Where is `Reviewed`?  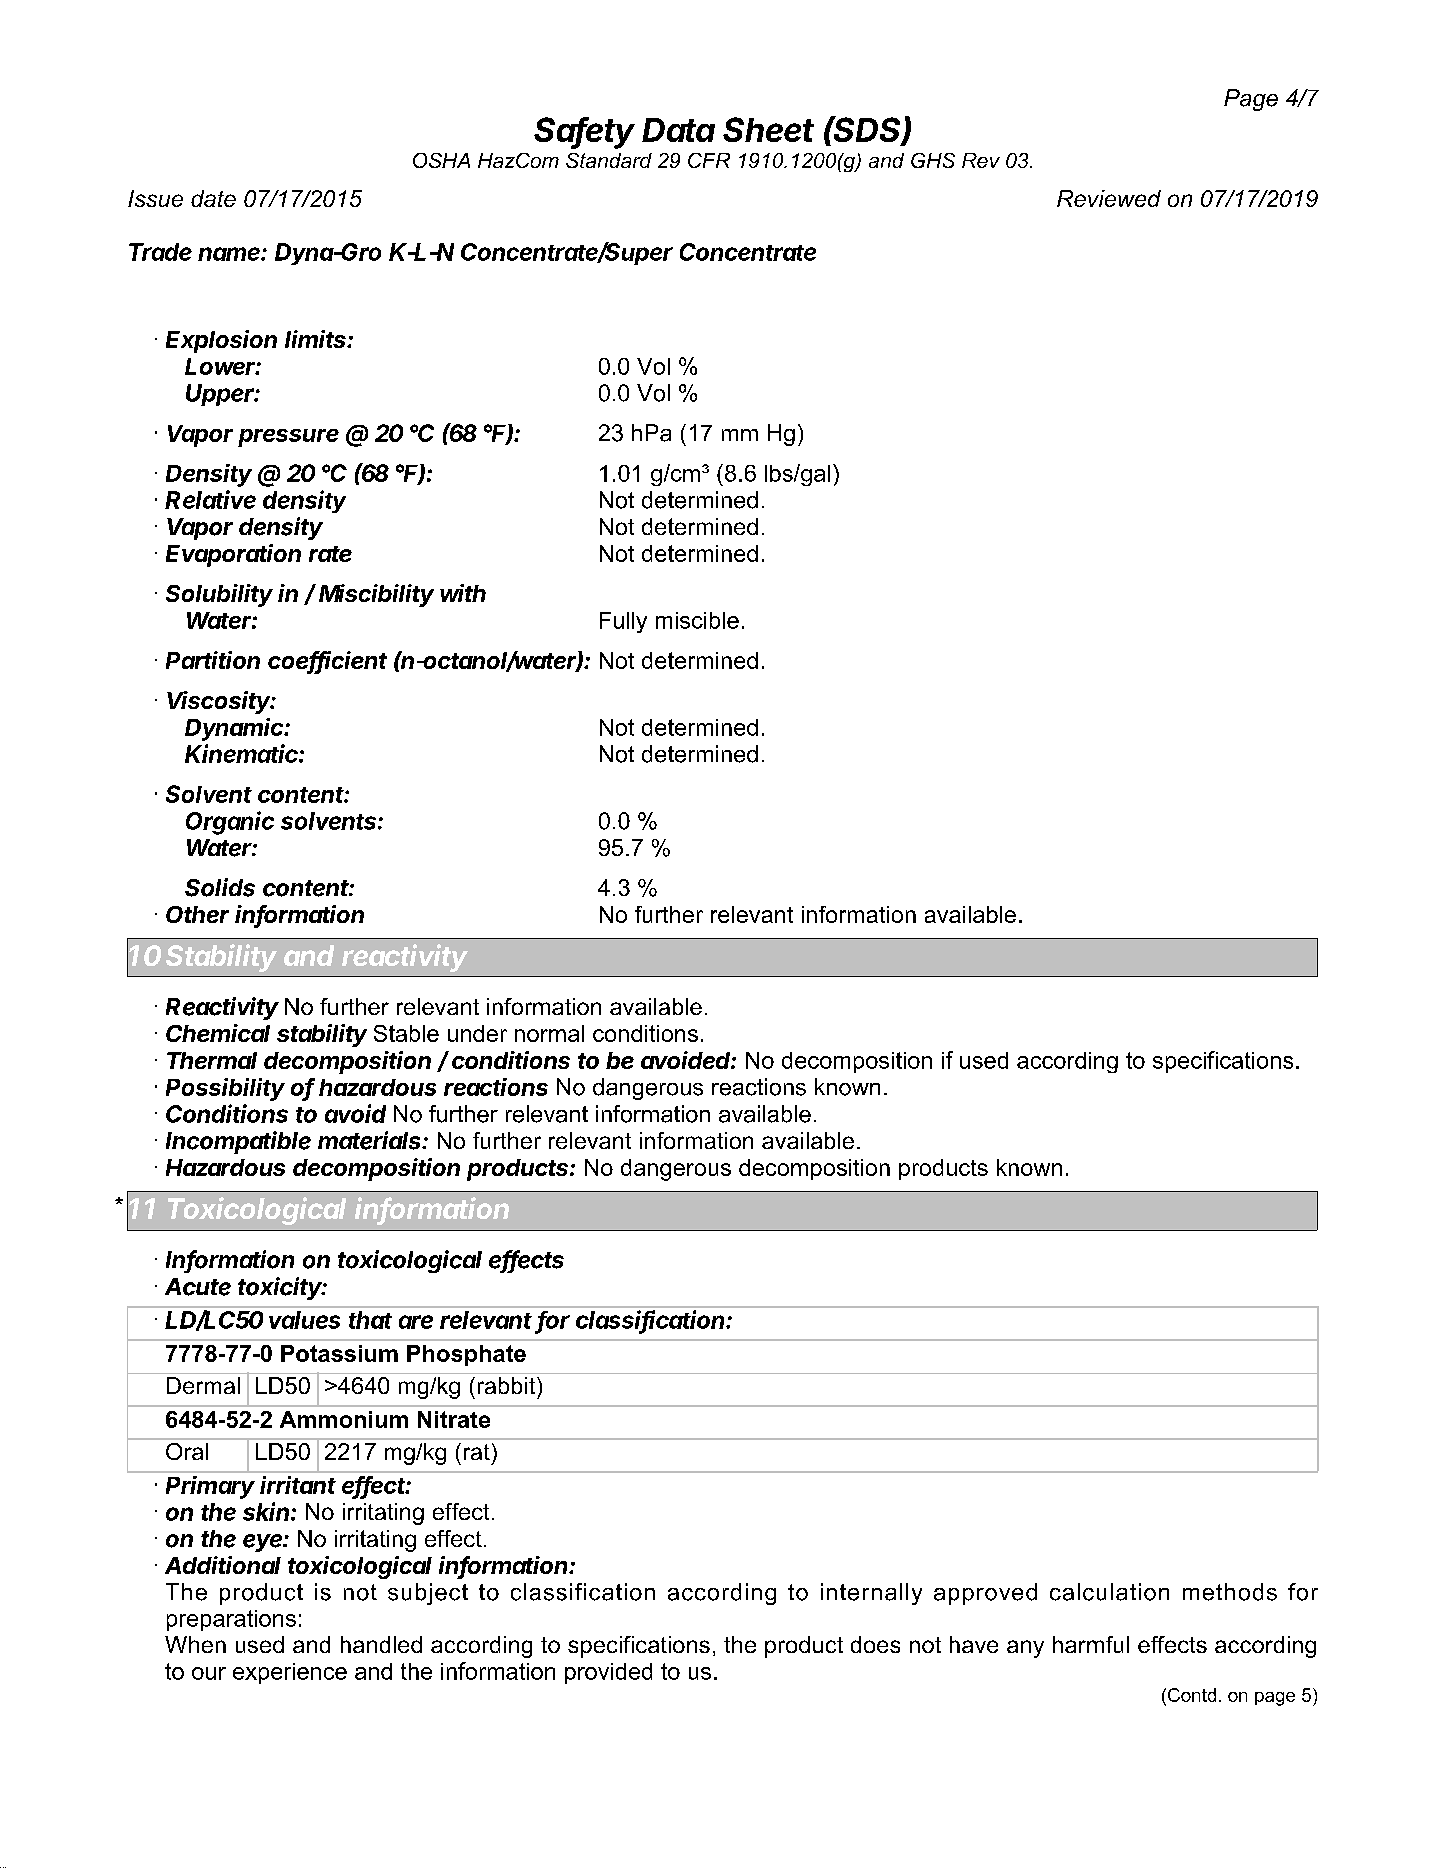 Reviewed is located at coordinates (1109, 198).
